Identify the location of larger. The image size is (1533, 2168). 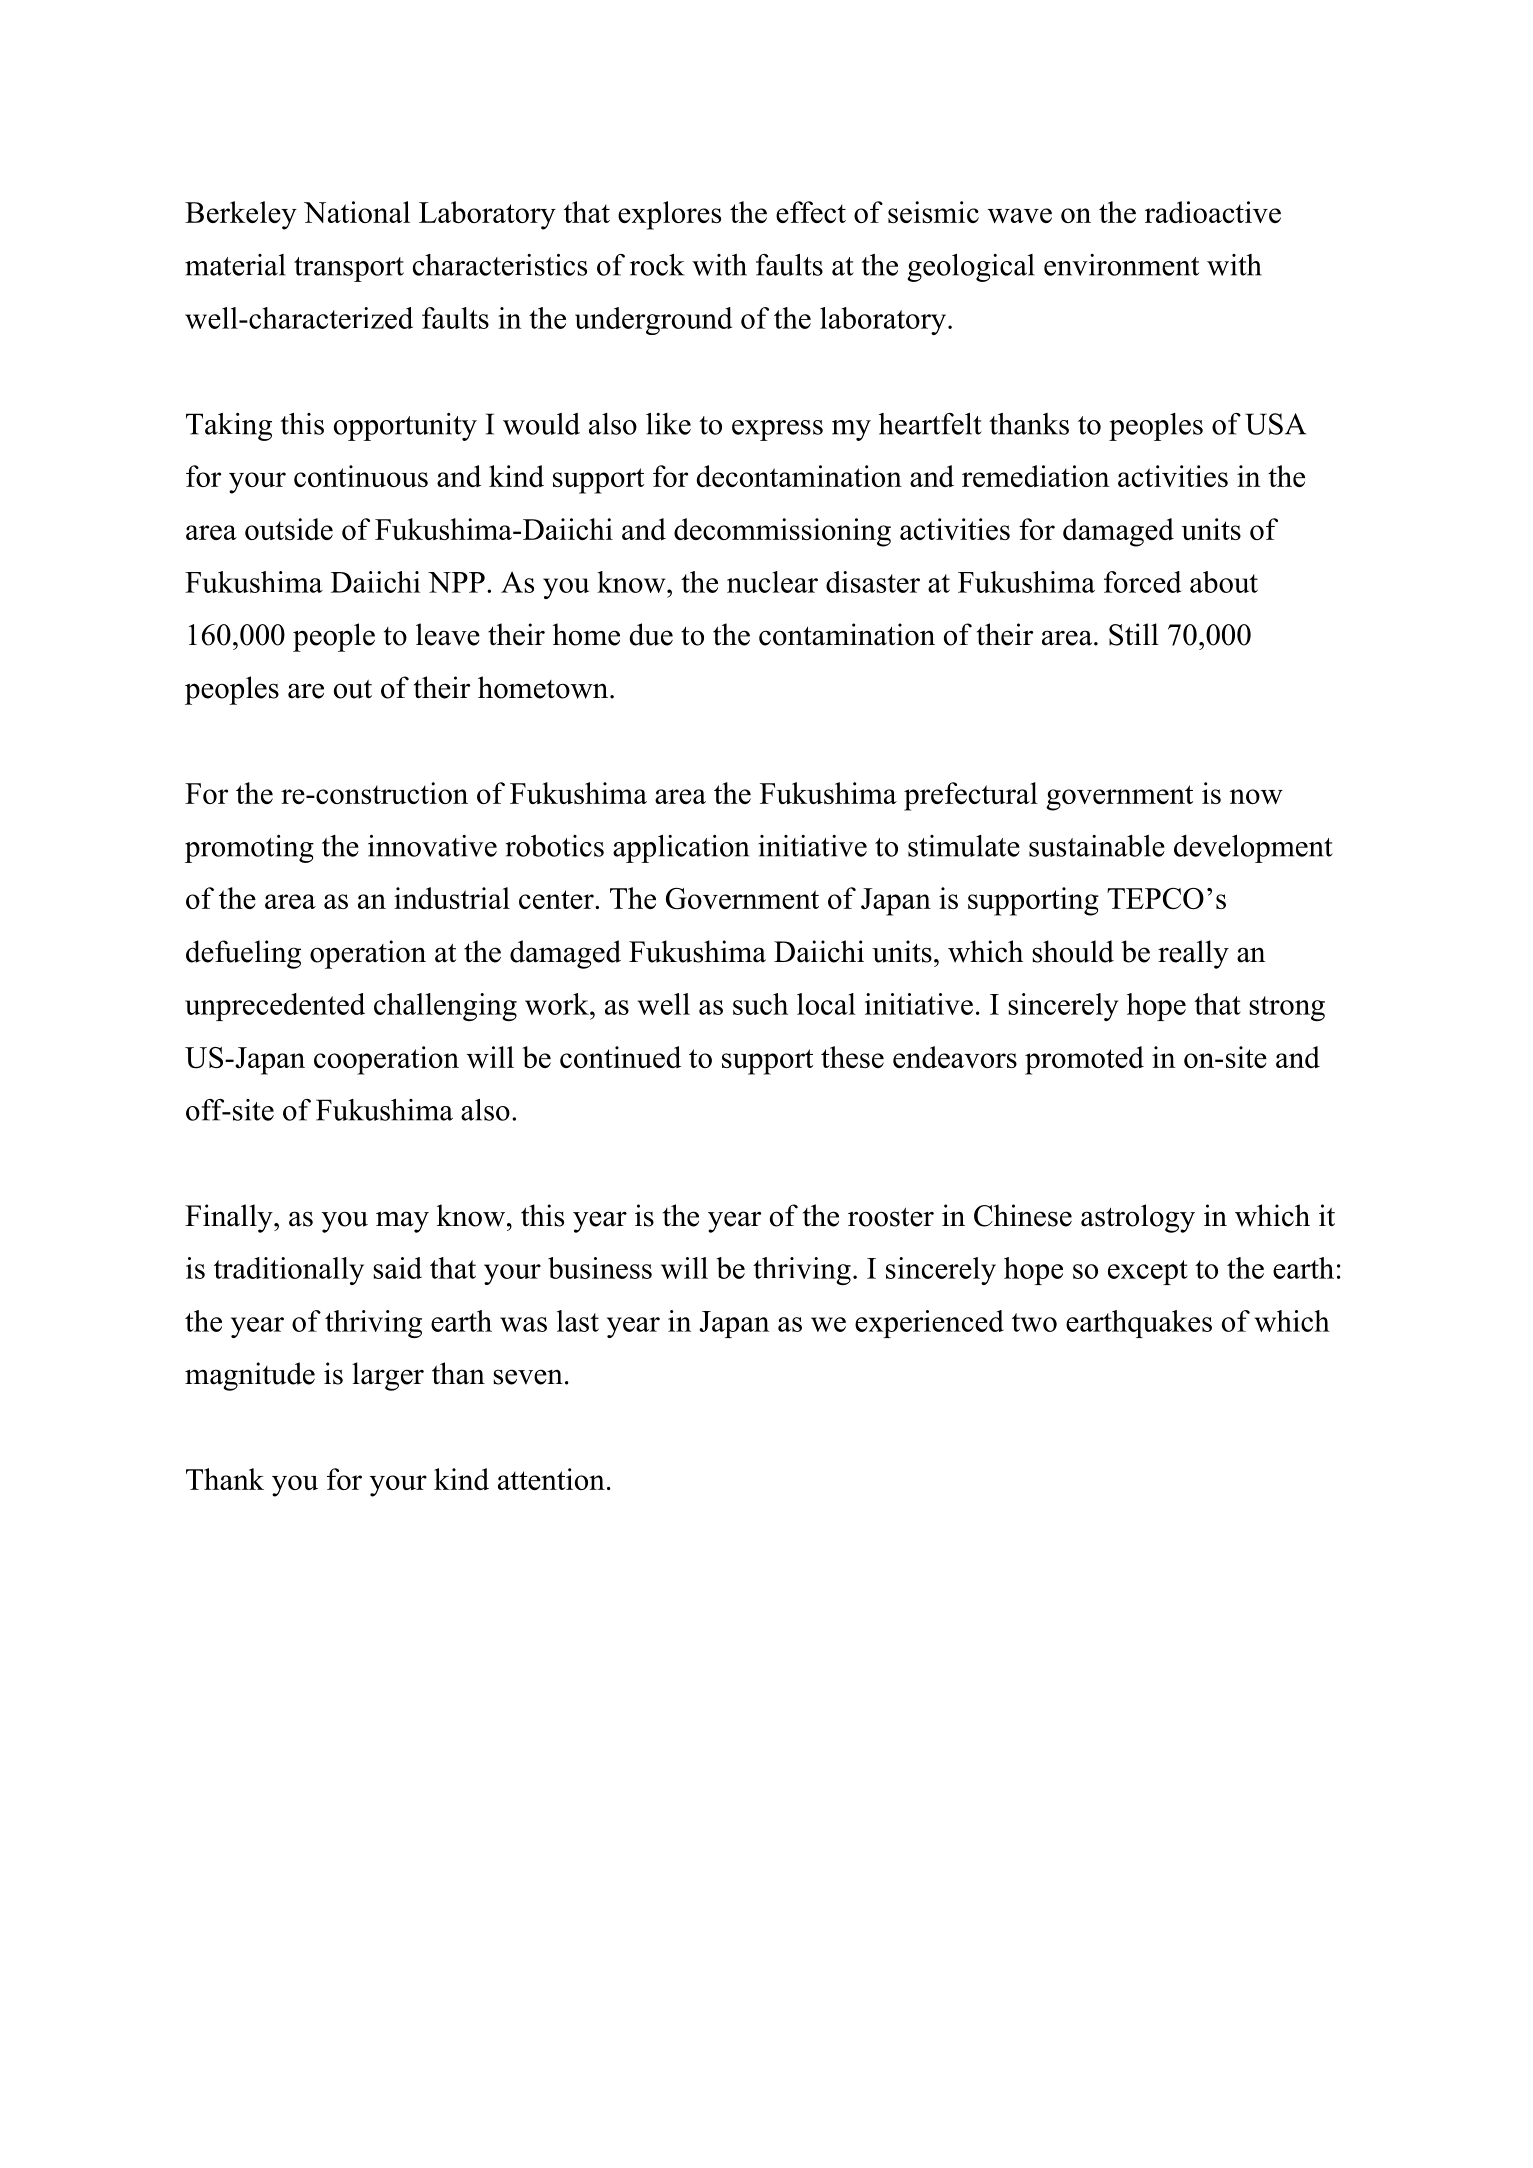
(388, 1376).
